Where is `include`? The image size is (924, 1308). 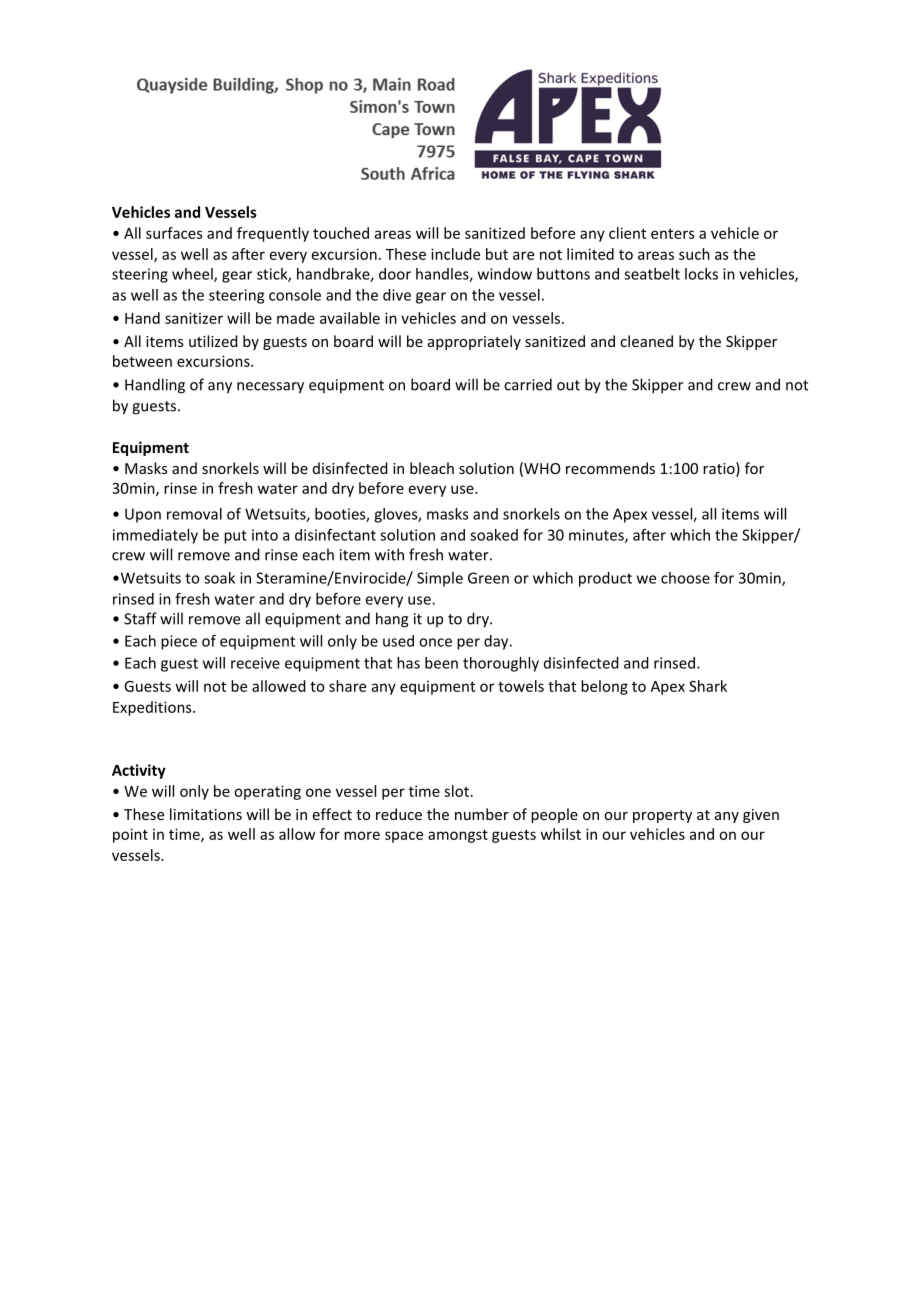 include is located at coordinates (455, 254).
